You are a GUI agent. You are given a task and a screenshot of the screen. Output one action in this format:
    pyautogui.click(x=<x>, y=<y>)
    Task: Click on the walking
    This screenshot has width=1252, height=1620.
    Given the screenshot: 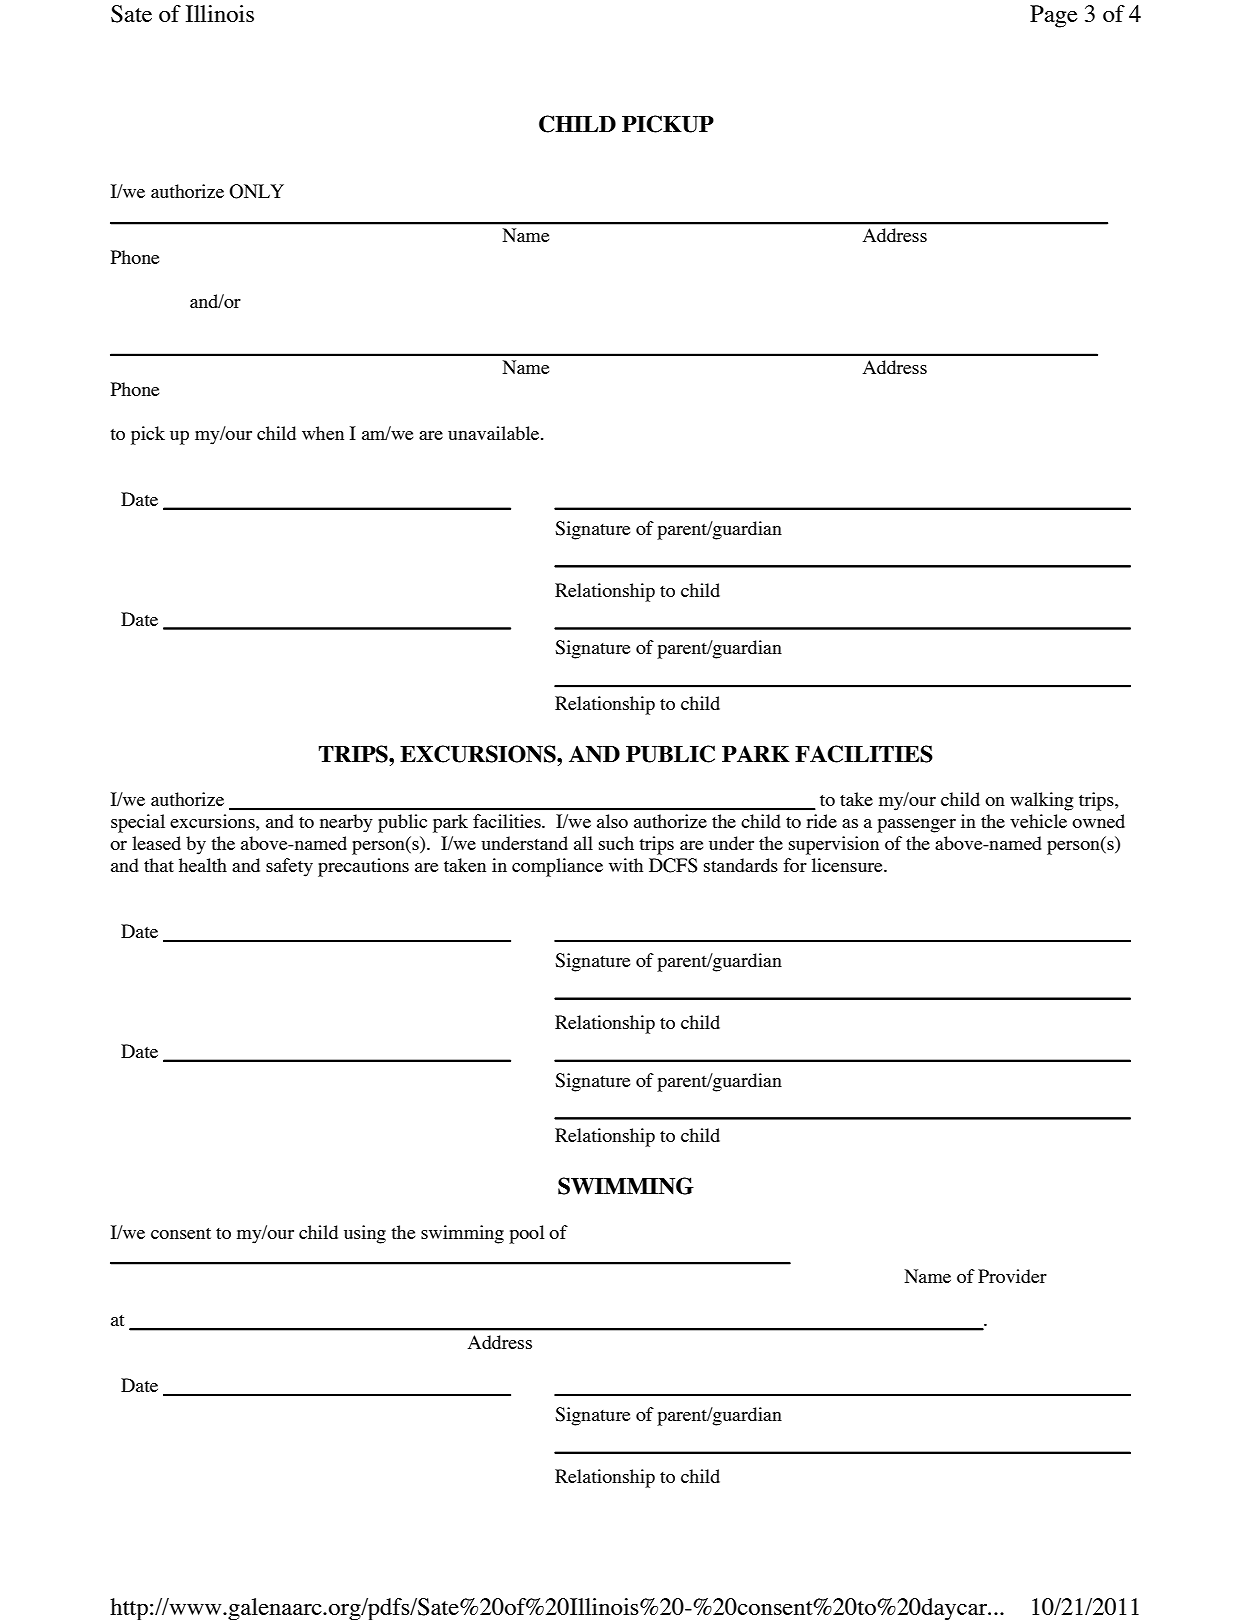 What is the action you would take?
    pyautogui.click(x=1042, y=801)
